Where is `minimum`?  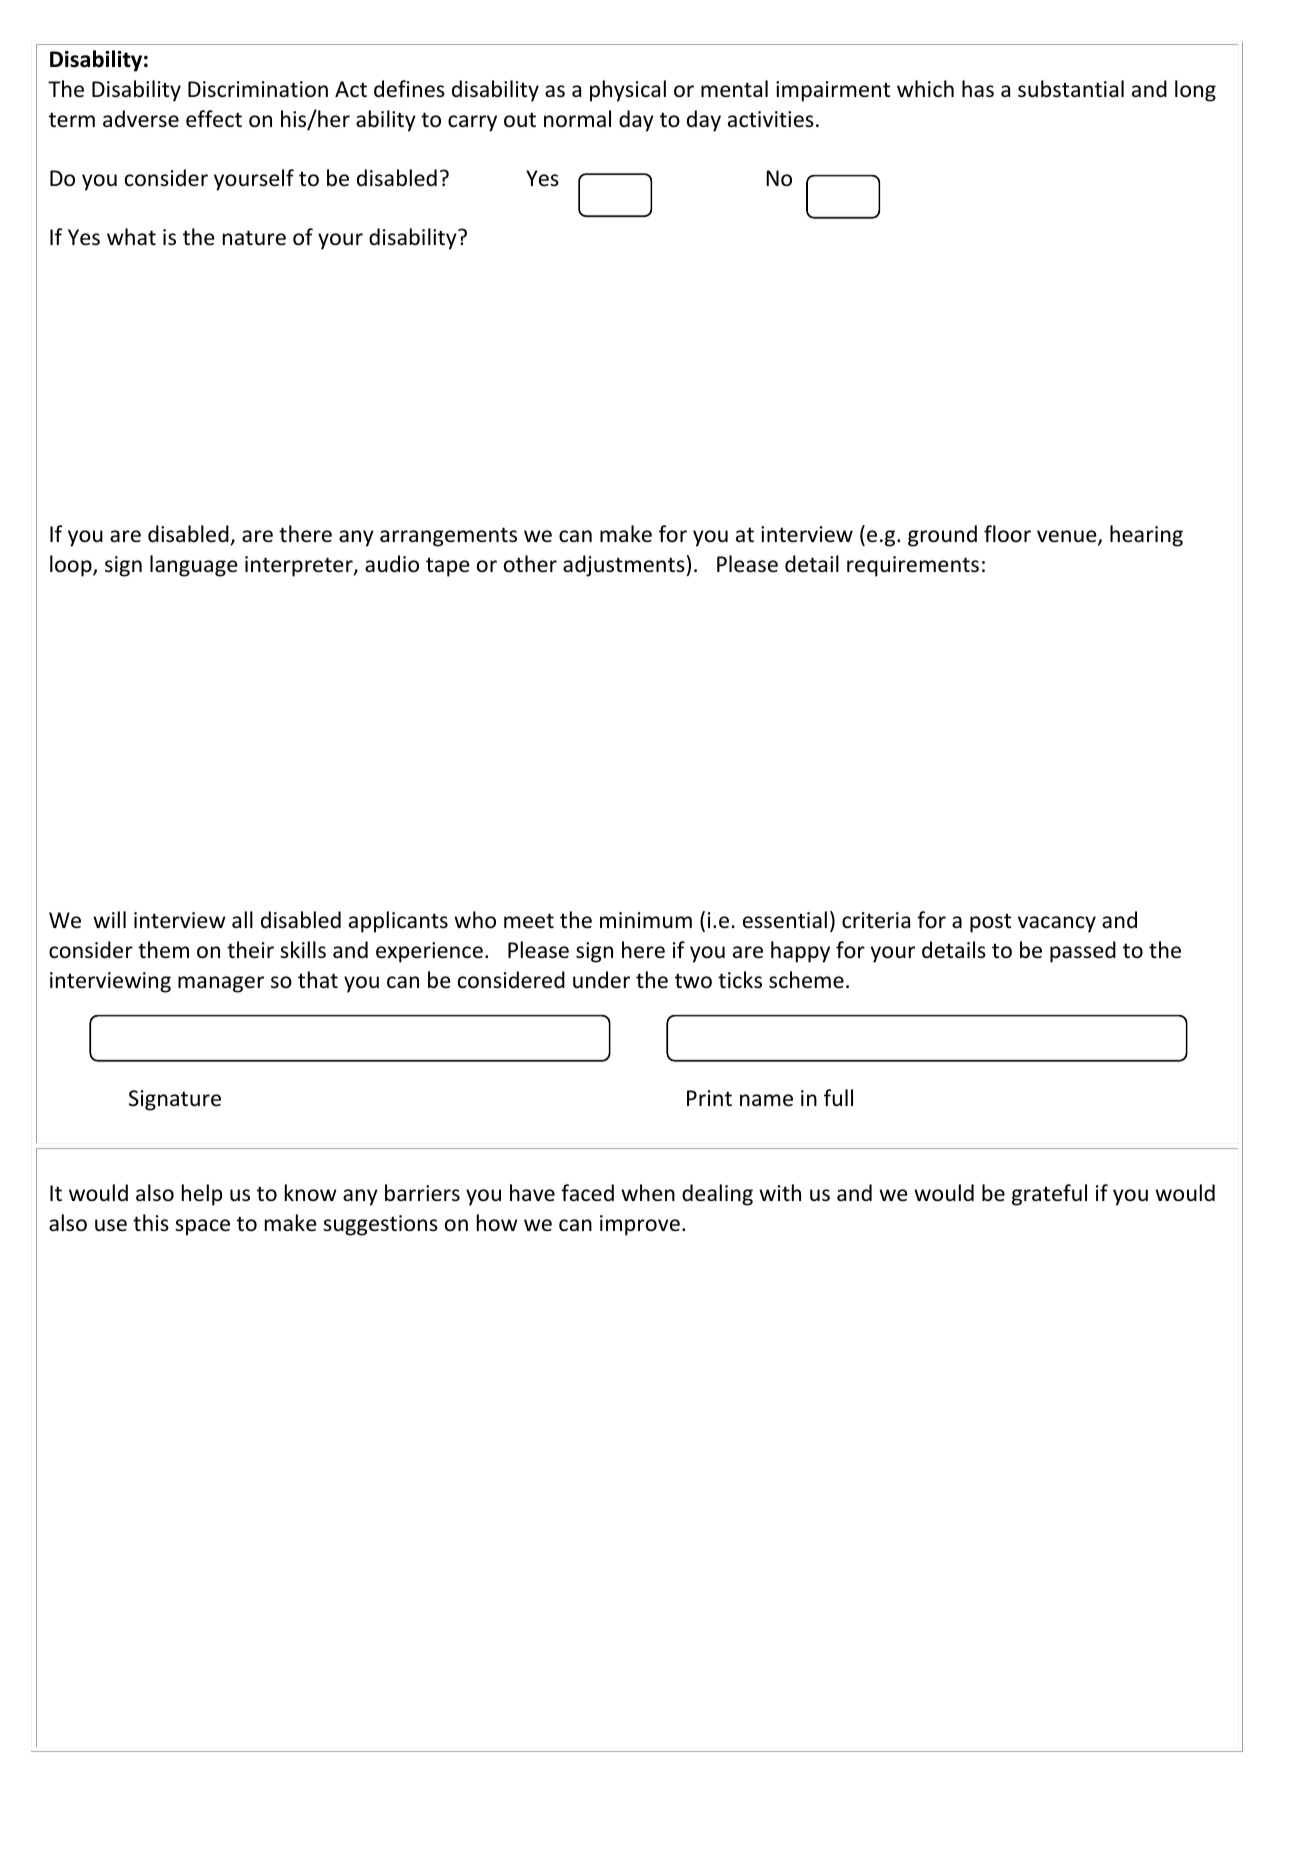 minimum is located at coordinates (646, 920).
